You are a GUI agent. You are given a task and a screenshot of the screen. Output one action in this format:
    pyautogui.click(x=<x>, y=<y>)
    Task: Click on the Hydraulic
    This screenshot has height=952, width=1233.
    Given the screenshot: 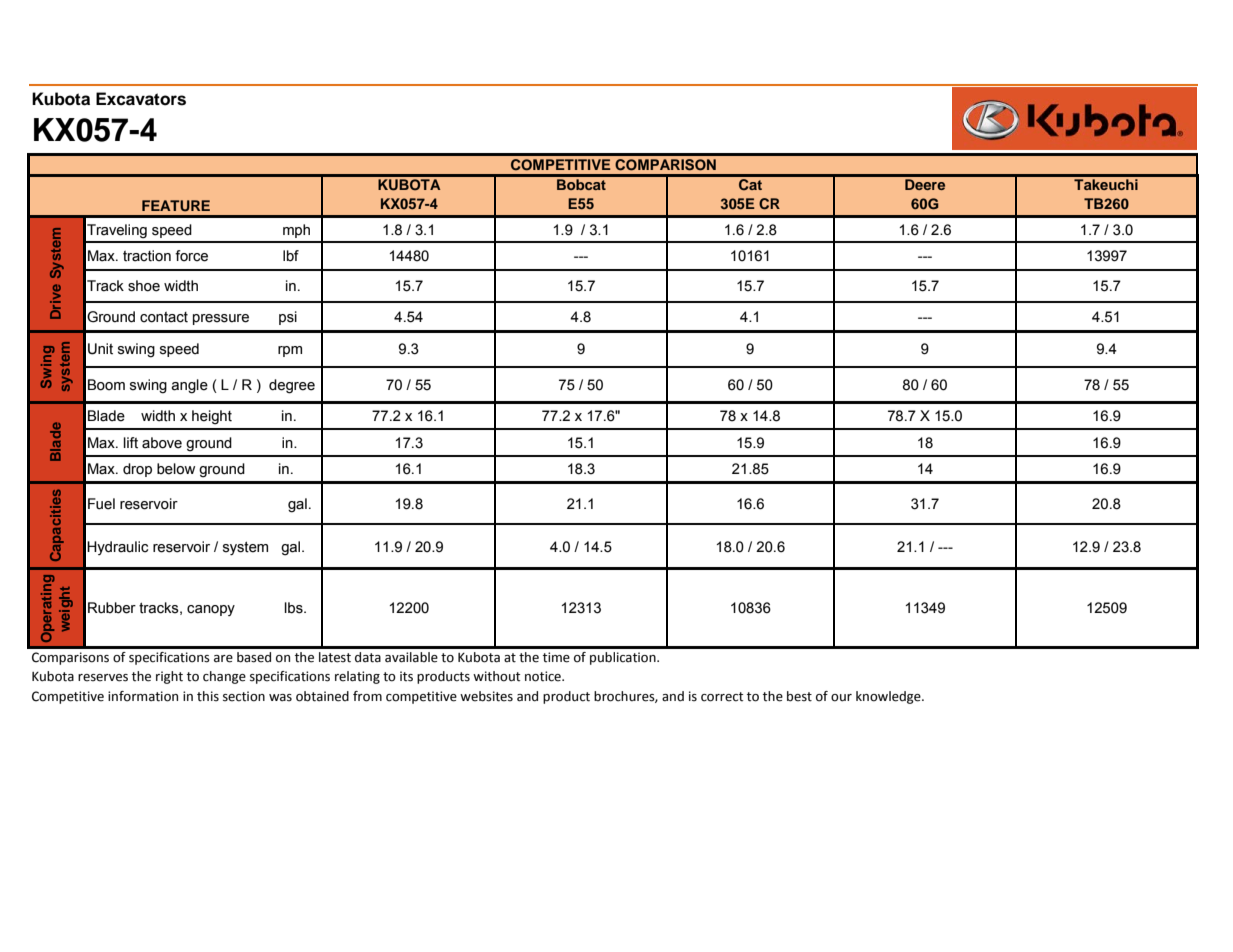 What is the action you would take?
    pyautogui.click(x=117, y=548)
